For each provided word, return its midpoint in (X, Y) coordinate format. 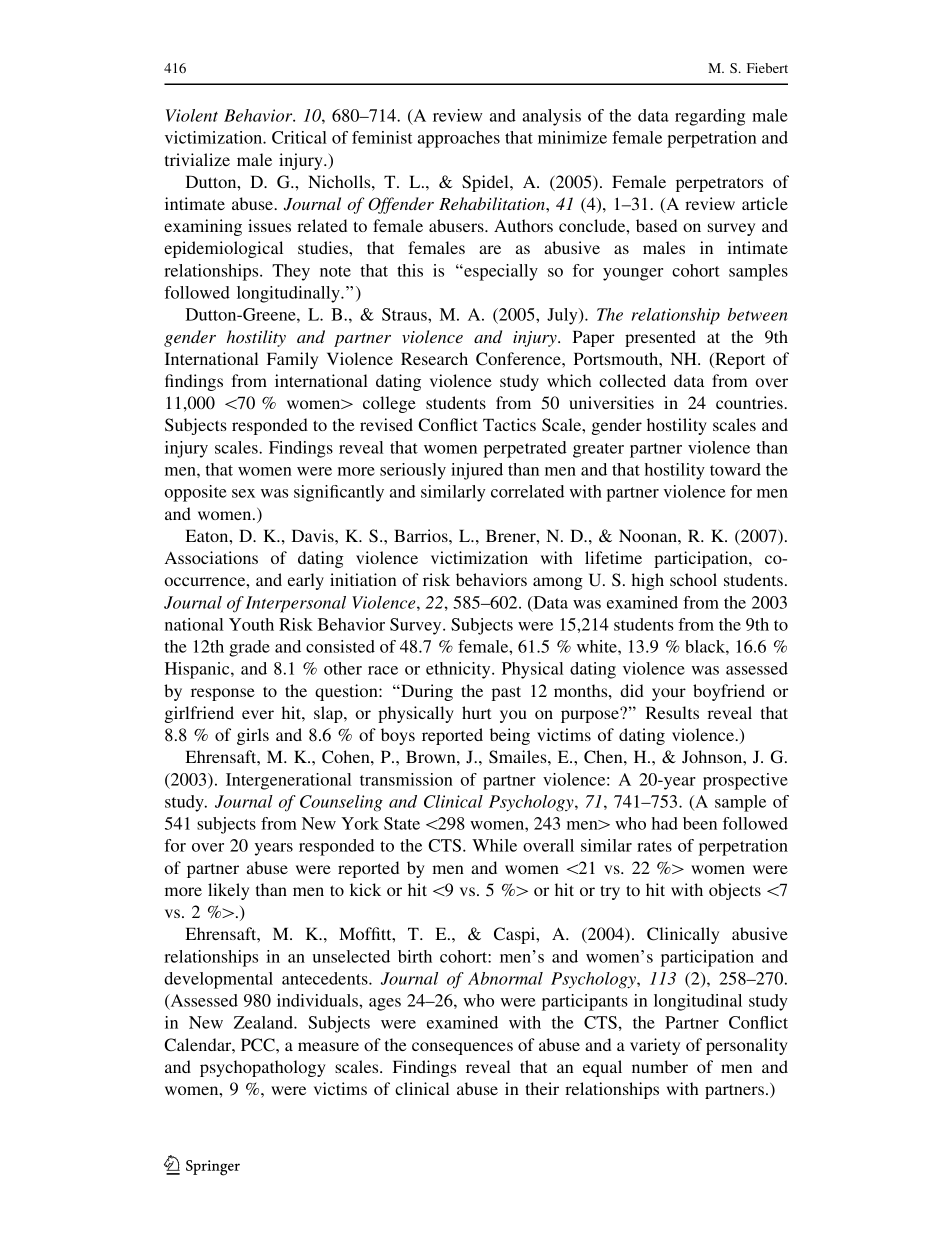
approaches (459, 139)
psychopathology (262, 1068)
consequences (462, 1048)
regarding (710, 117)
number (660, 1066)
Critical (299, 137)
